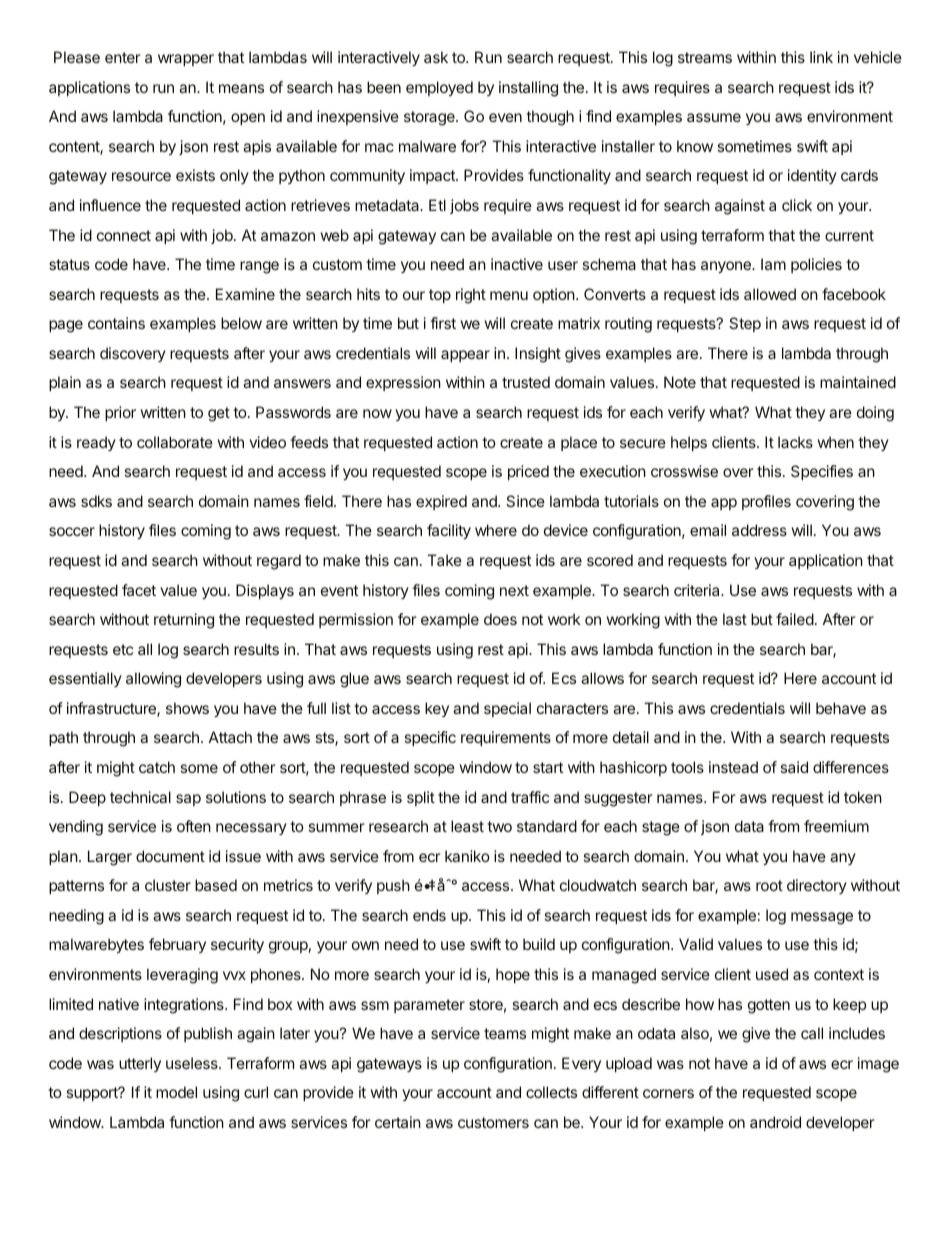 This screenshot has height=1233, width=952. What do you see at coordinates (821, 57) in the screenshot?
I see `link` at bounding box center [821, 57].
